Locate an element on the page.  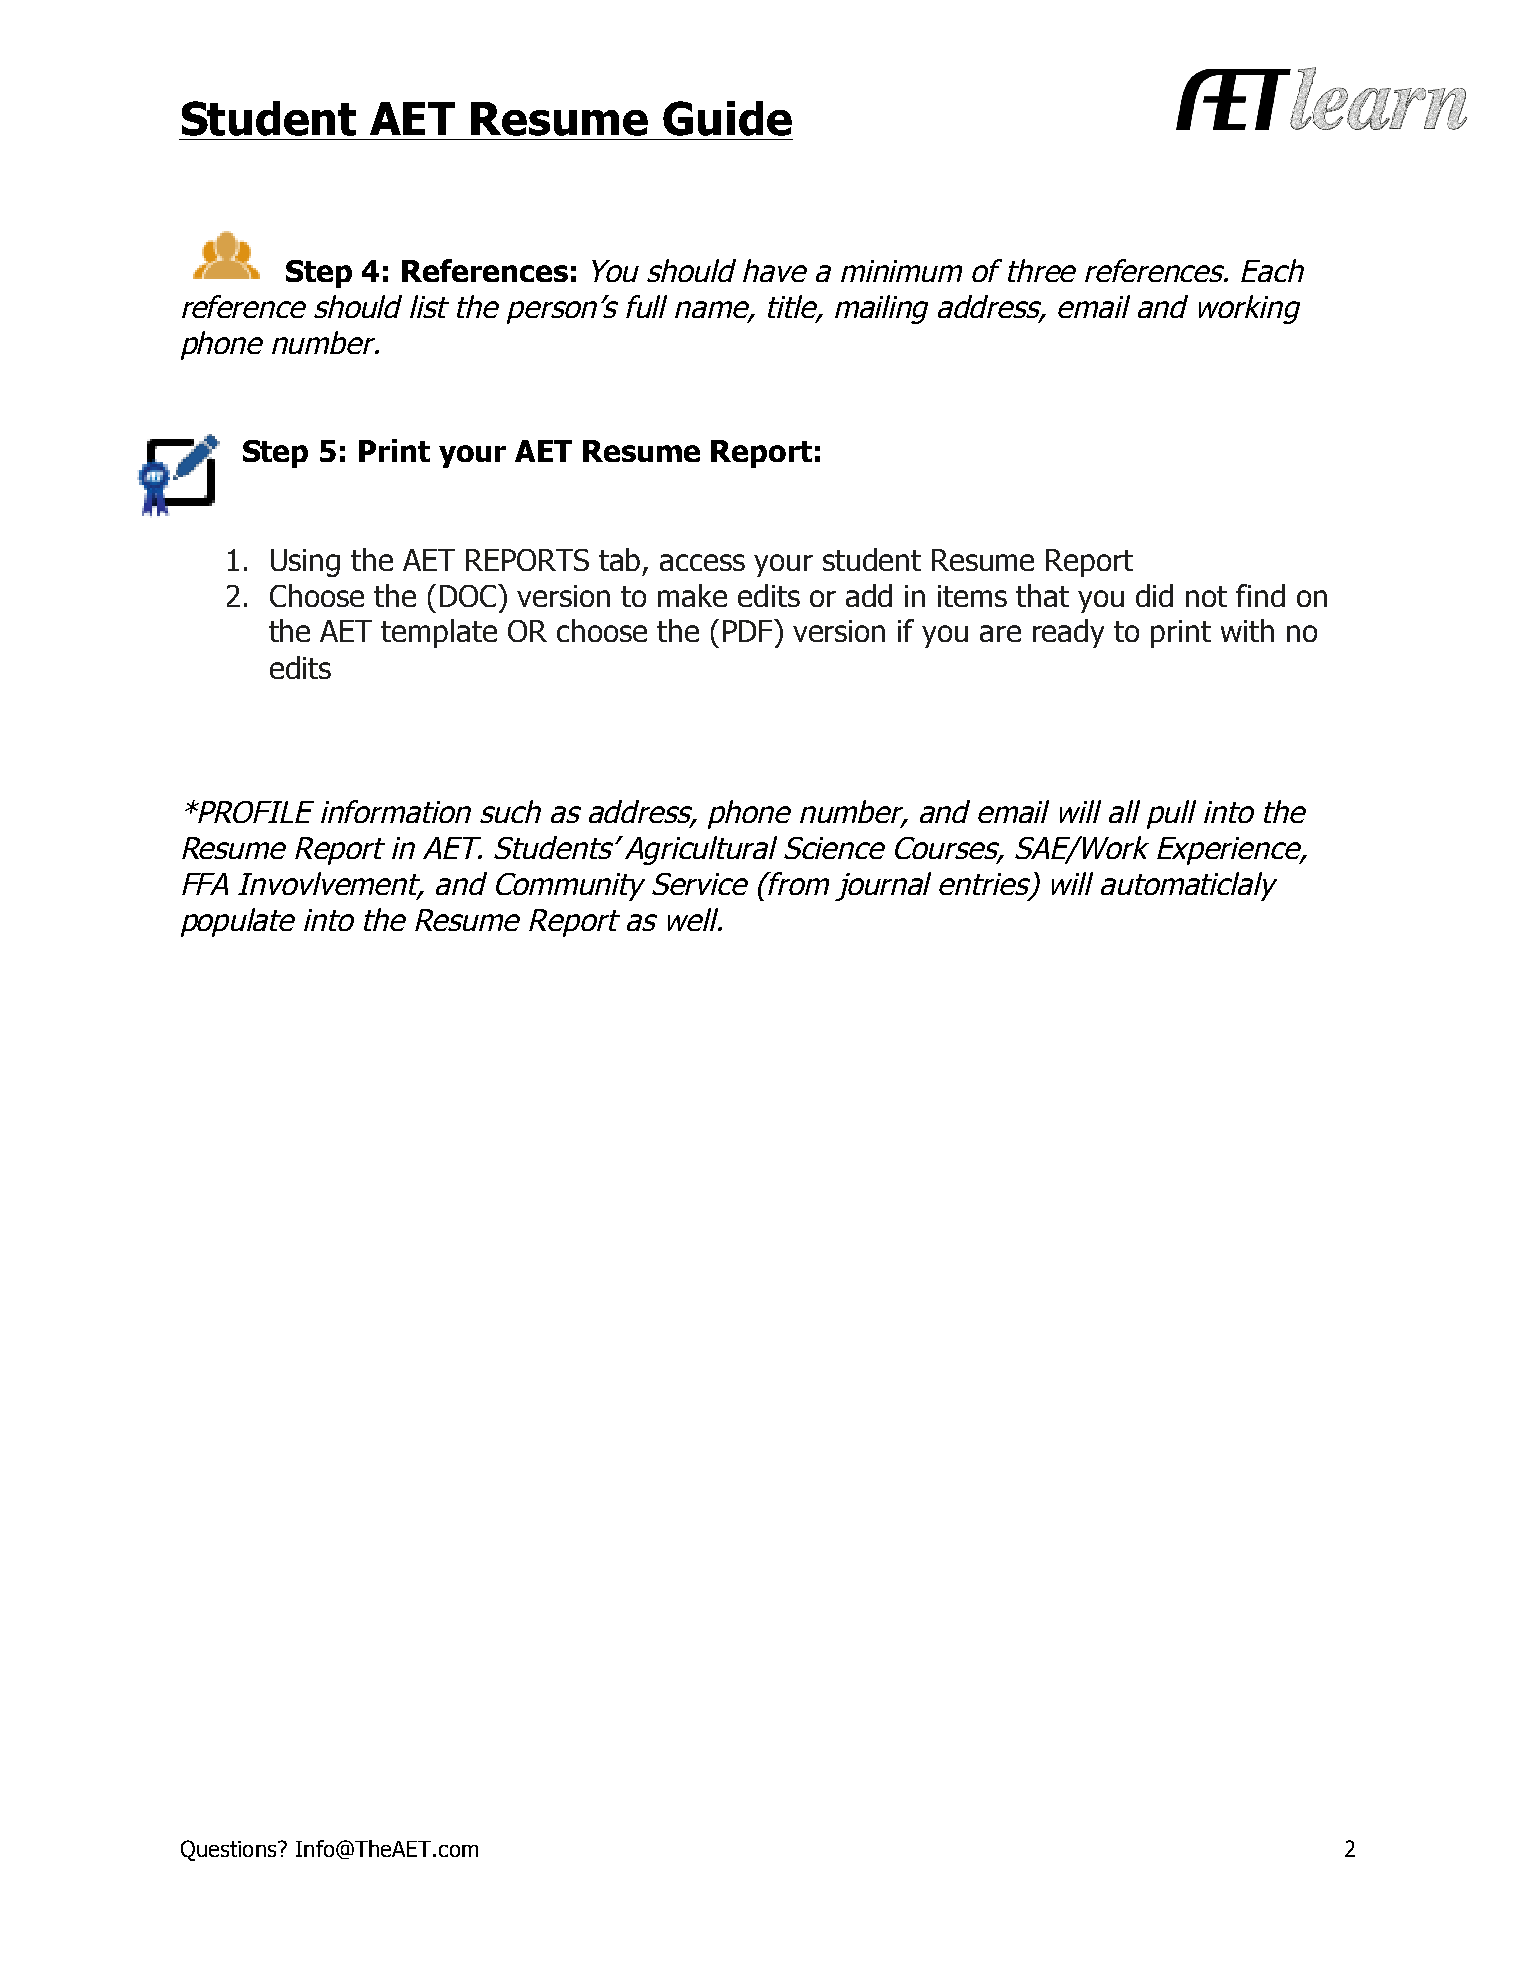
template is located at coordinates (439, 633).
